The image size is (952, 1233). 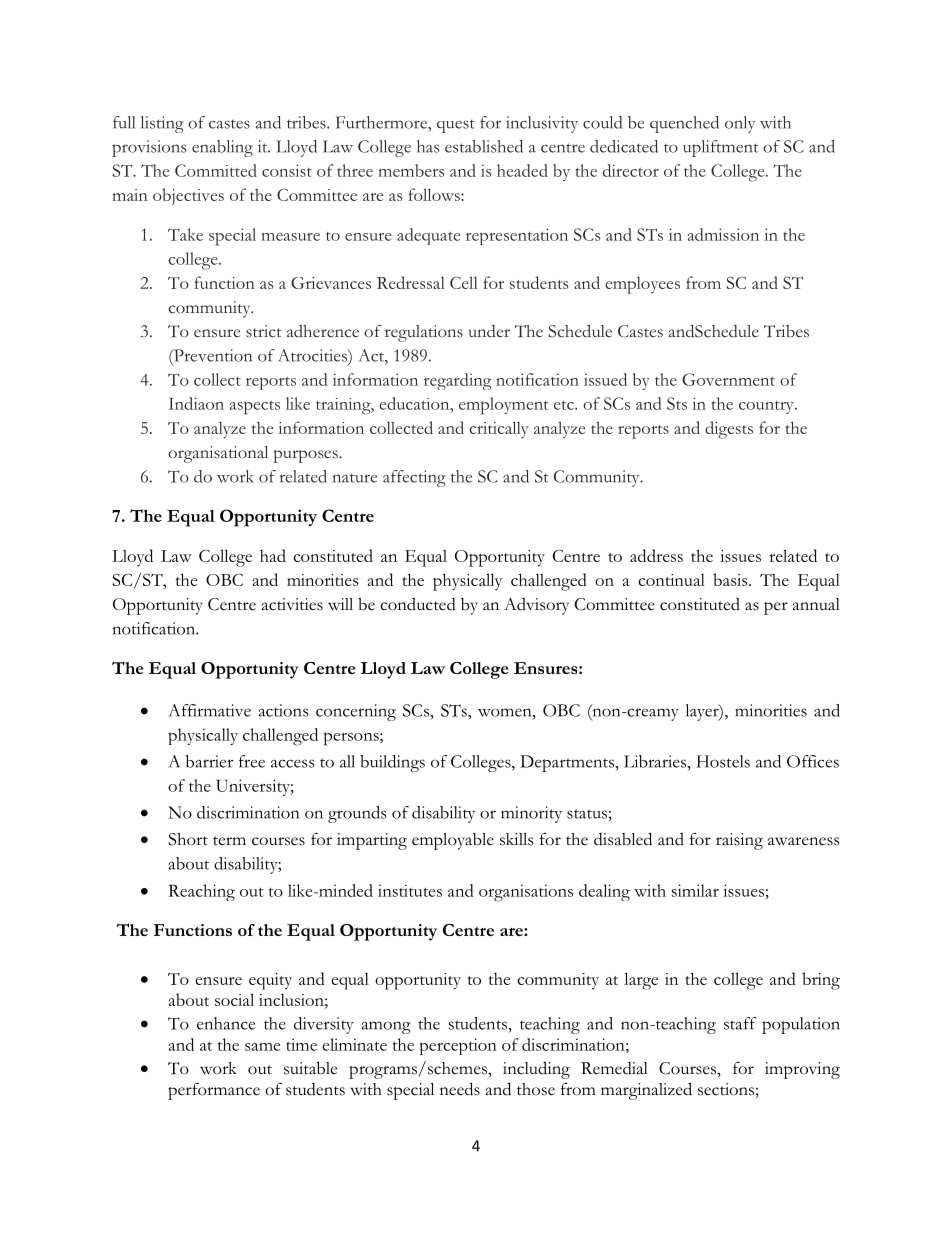 What do you see at coordinates (484, 146) in the screenshot?
I see `established` at bounding box center [484, 146].
